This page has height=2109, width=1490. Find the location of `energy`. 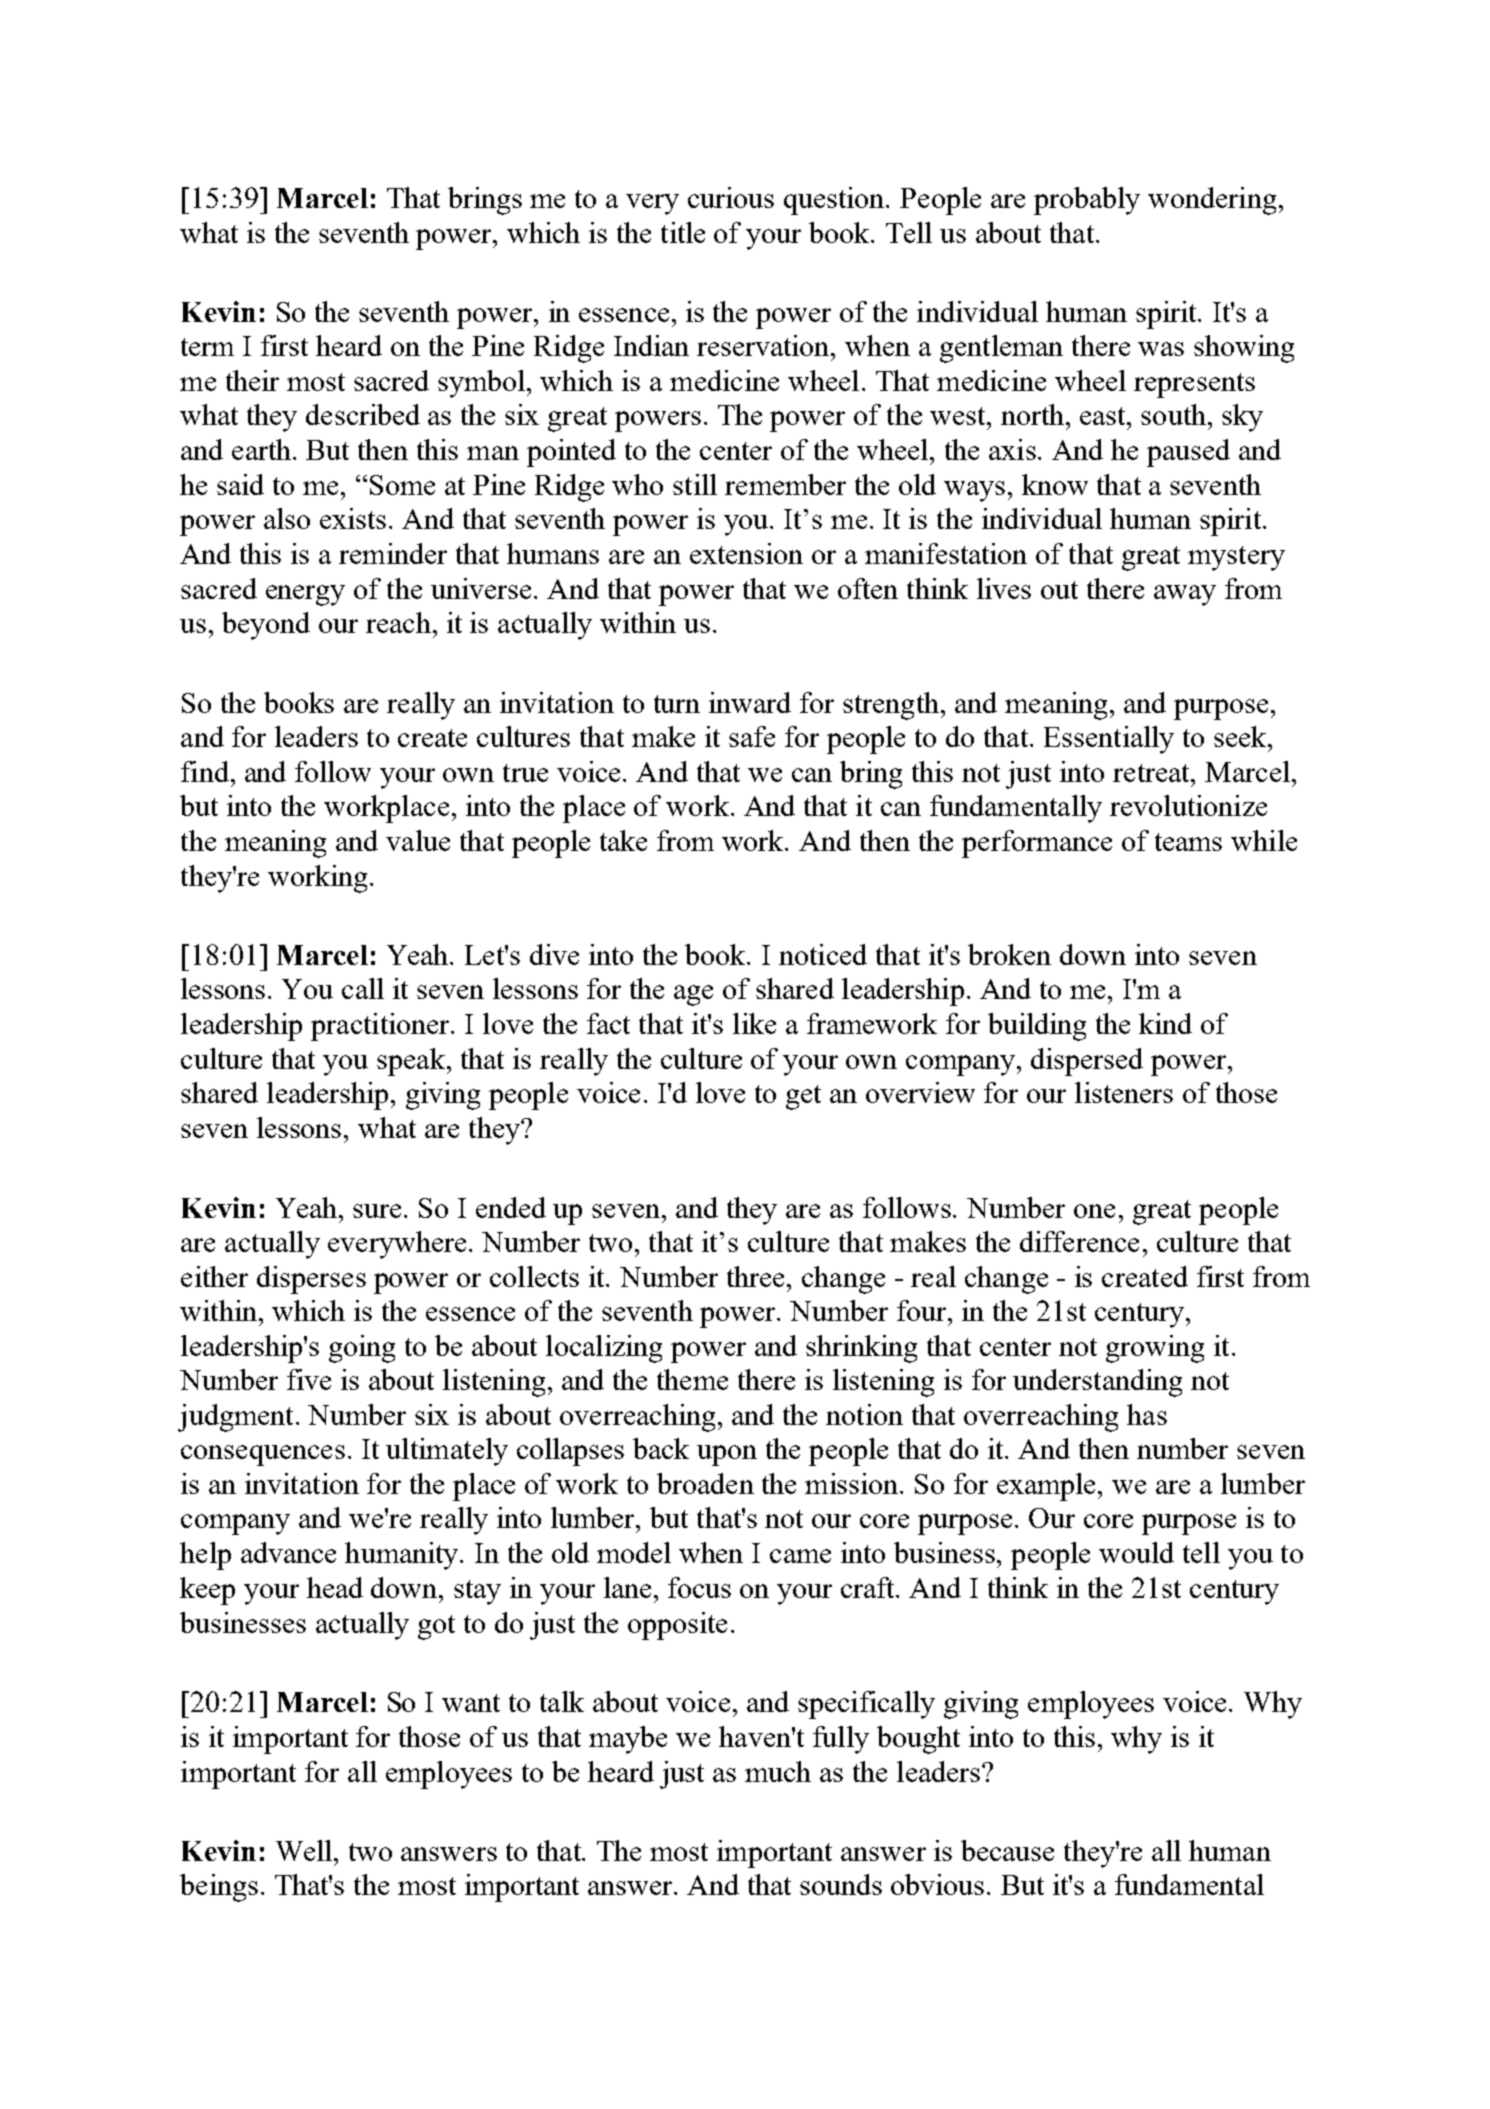

energy is located at coordinates (305, 595).
